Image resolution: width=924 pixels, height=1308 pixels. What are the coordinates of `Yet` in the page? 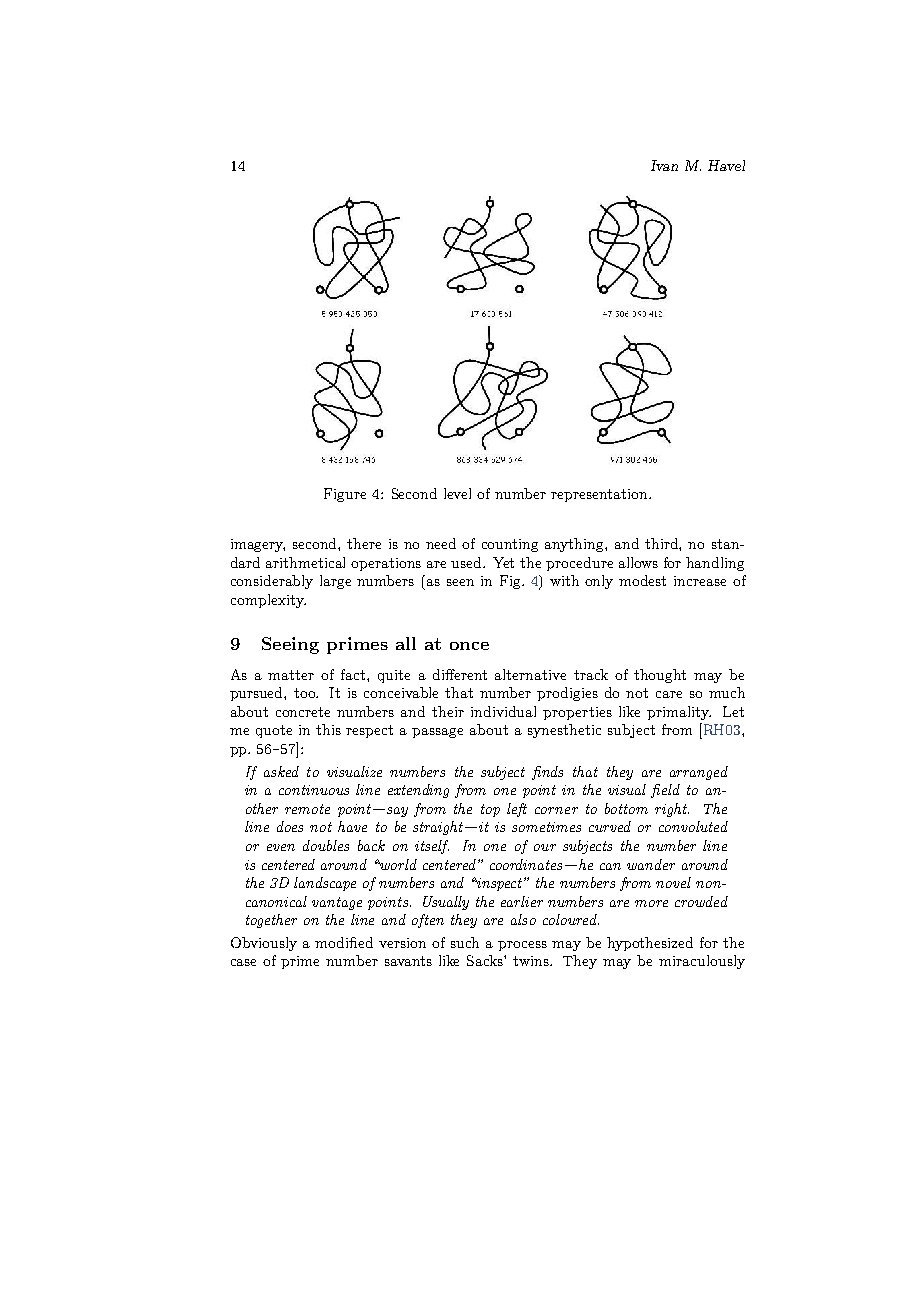 It's located at (503, 562).
